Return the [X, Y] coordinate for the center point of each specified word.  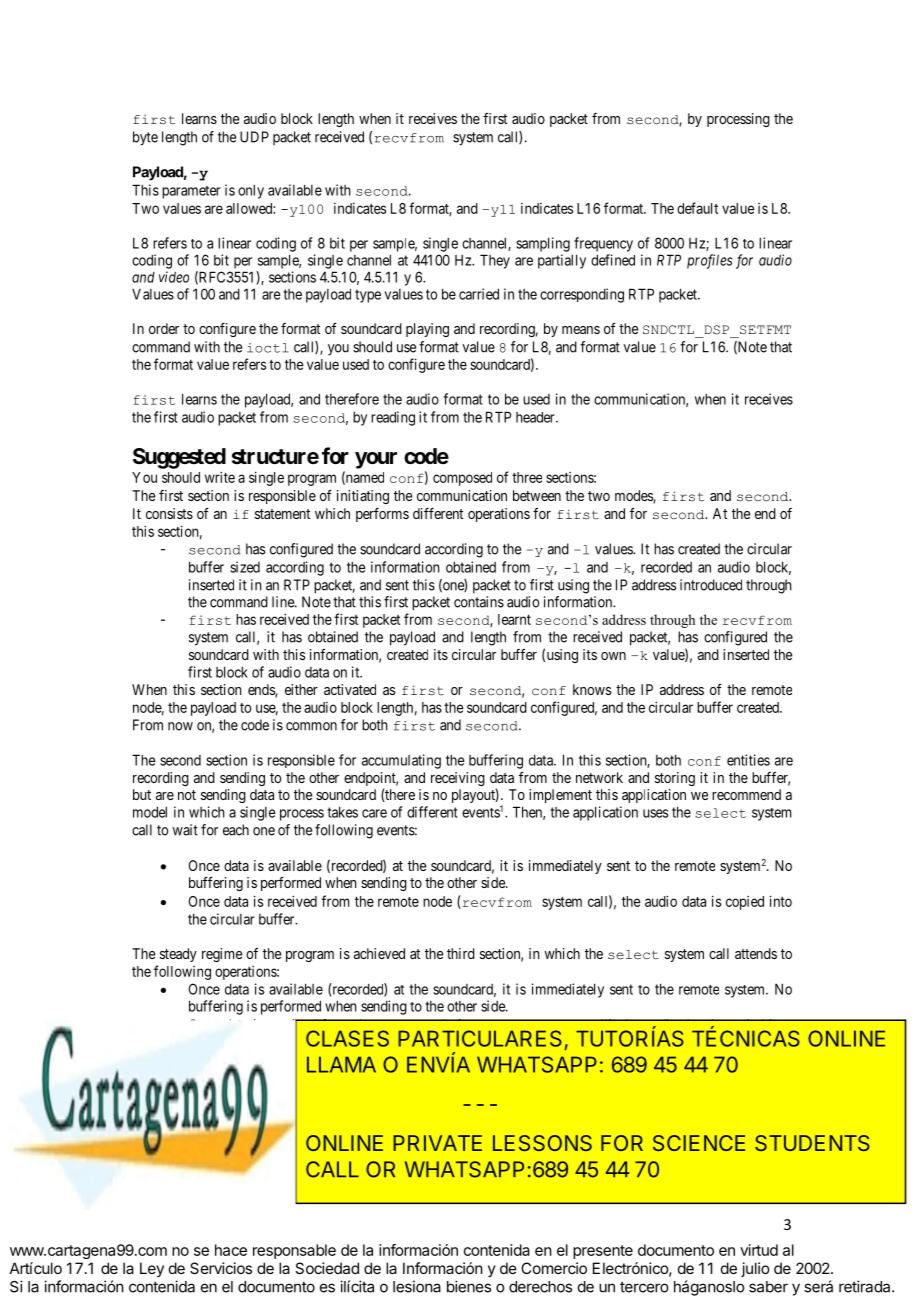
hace [231, 1250]
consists [169, 513]
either [301, 689]
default [697, 208]
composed [462, 479]
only [251, 191]
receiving [458, 779]
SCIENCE [699, 1143]
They [495, 261]
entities [748, 760]
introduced [711, 585]
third [461, 953]
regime [222, 955]
